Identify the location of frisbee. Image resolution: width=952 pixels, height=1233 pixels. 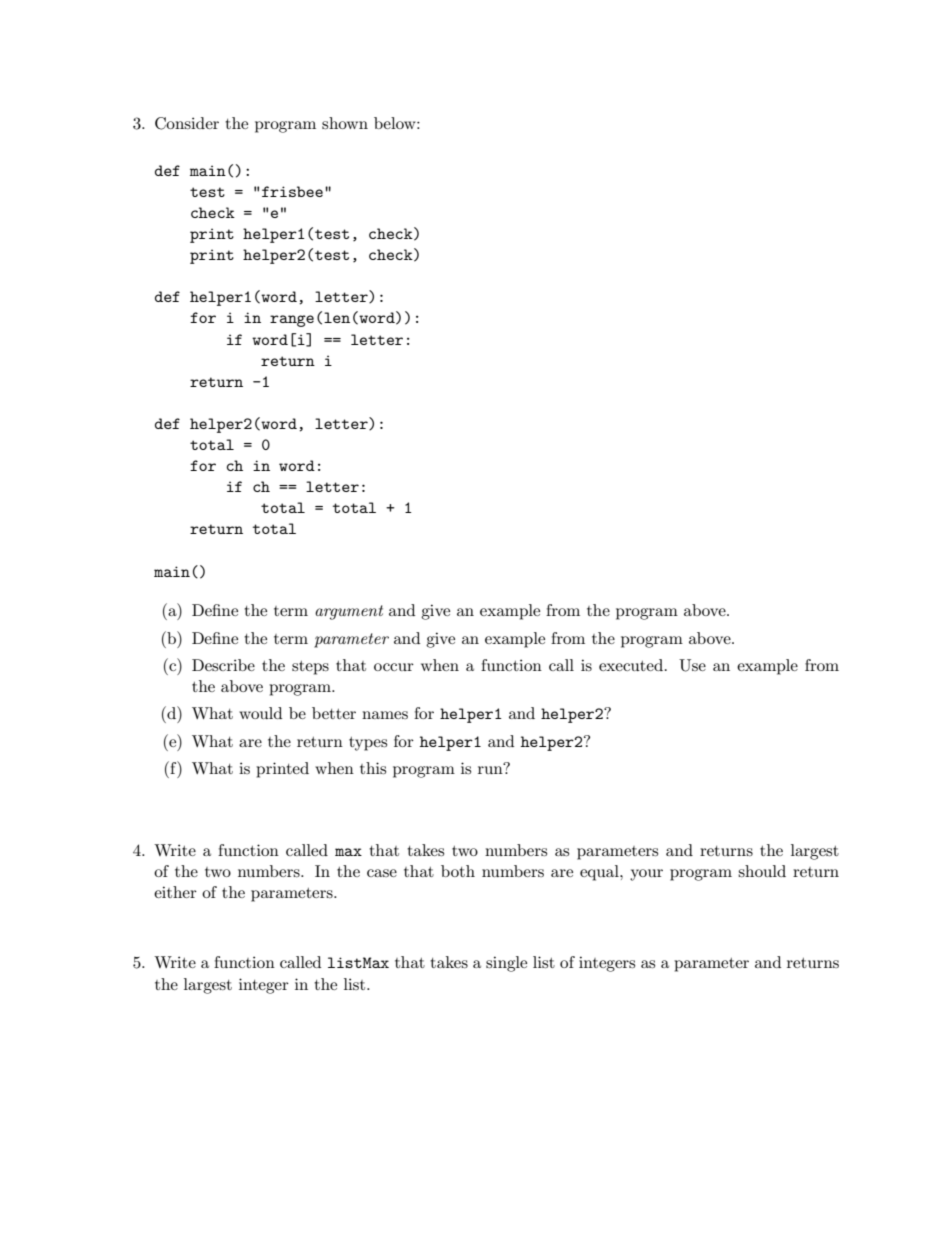
(292, 191).
